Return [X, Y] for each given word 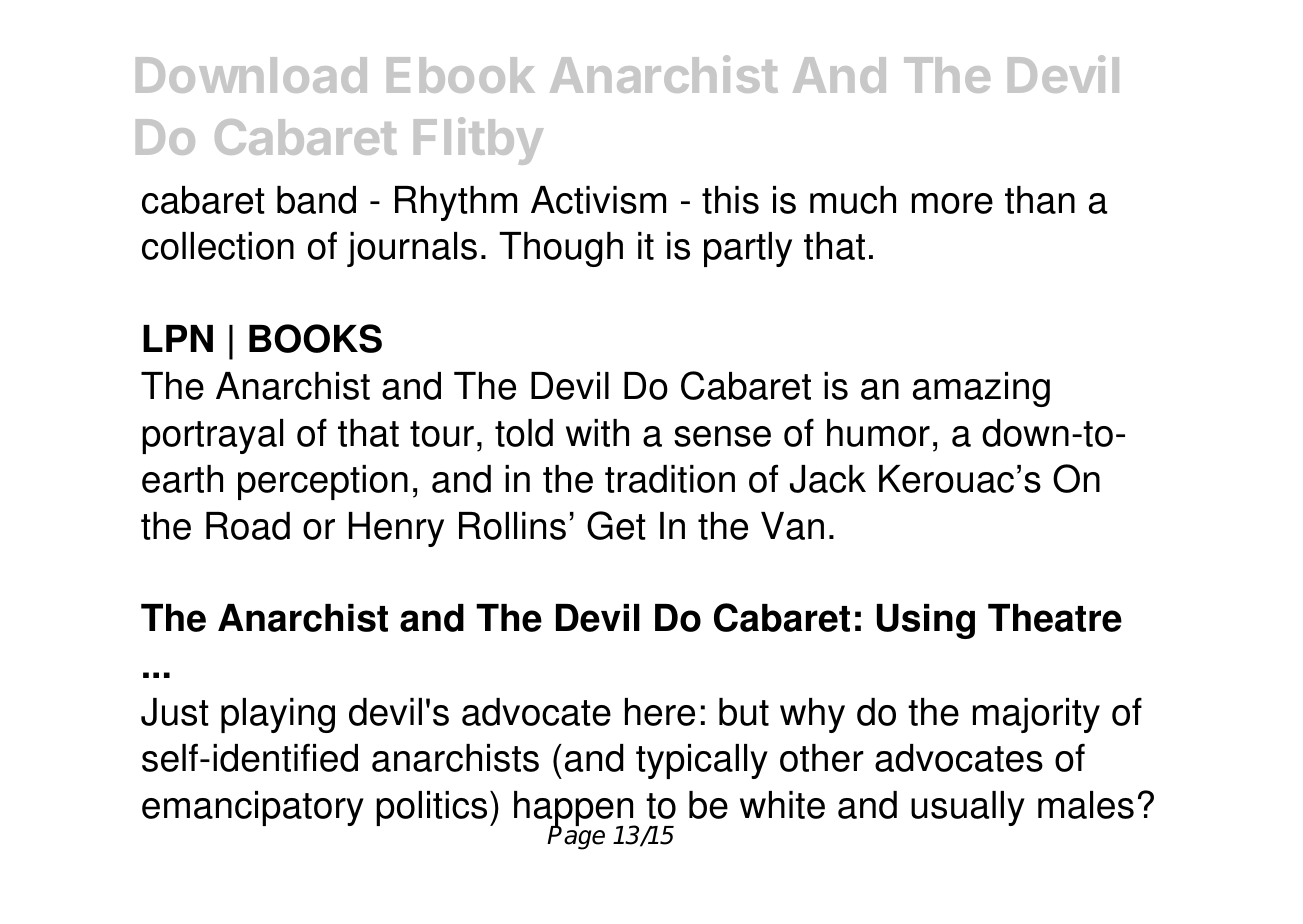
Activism [598, 200]
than [1040, 200]
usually [968, 808]
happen [575, 810]
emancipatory [253, 808]
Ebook [461, 75]
